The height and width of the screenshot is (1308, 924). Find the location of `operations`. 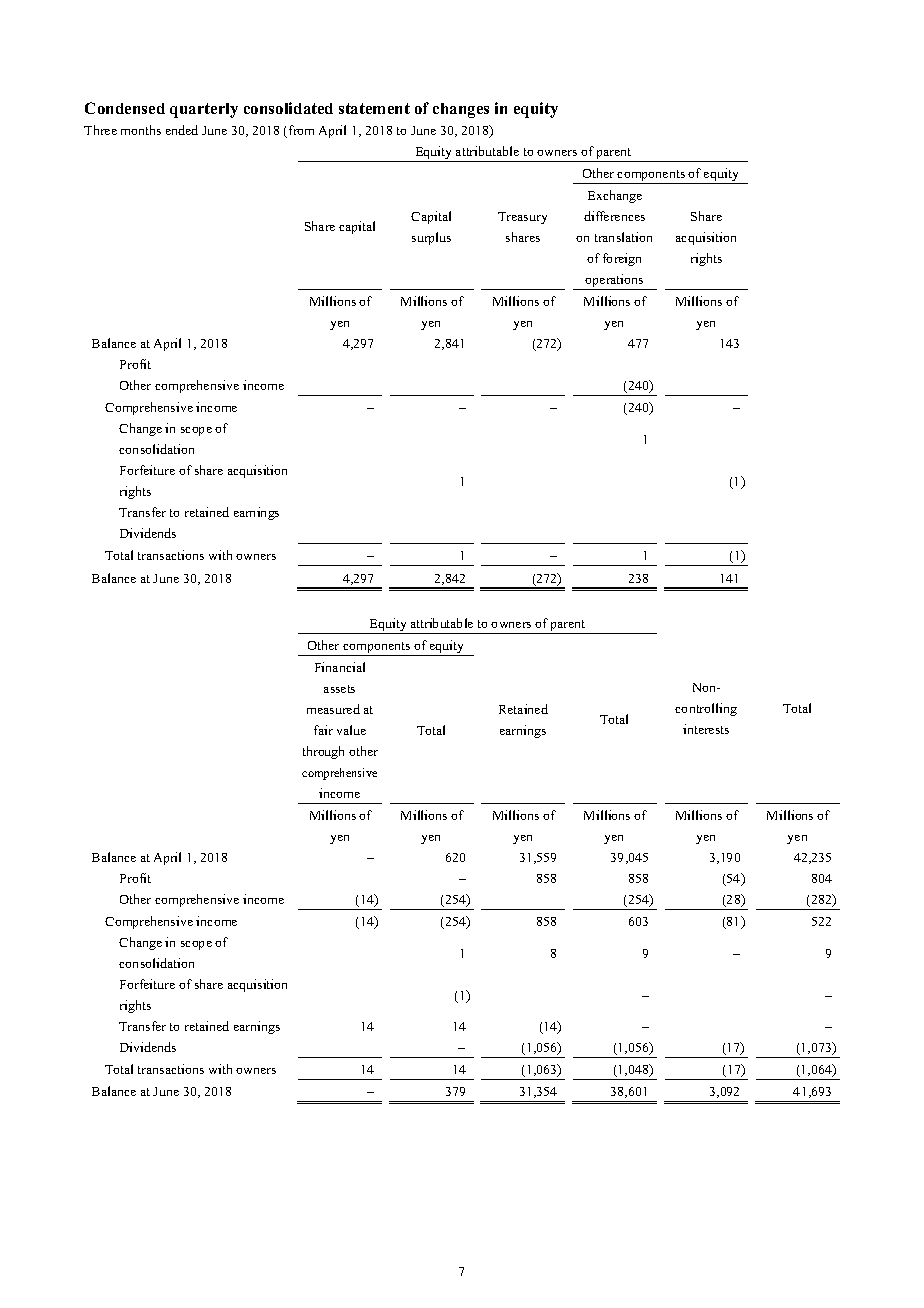

operations is located at coordinates (615, 282).
